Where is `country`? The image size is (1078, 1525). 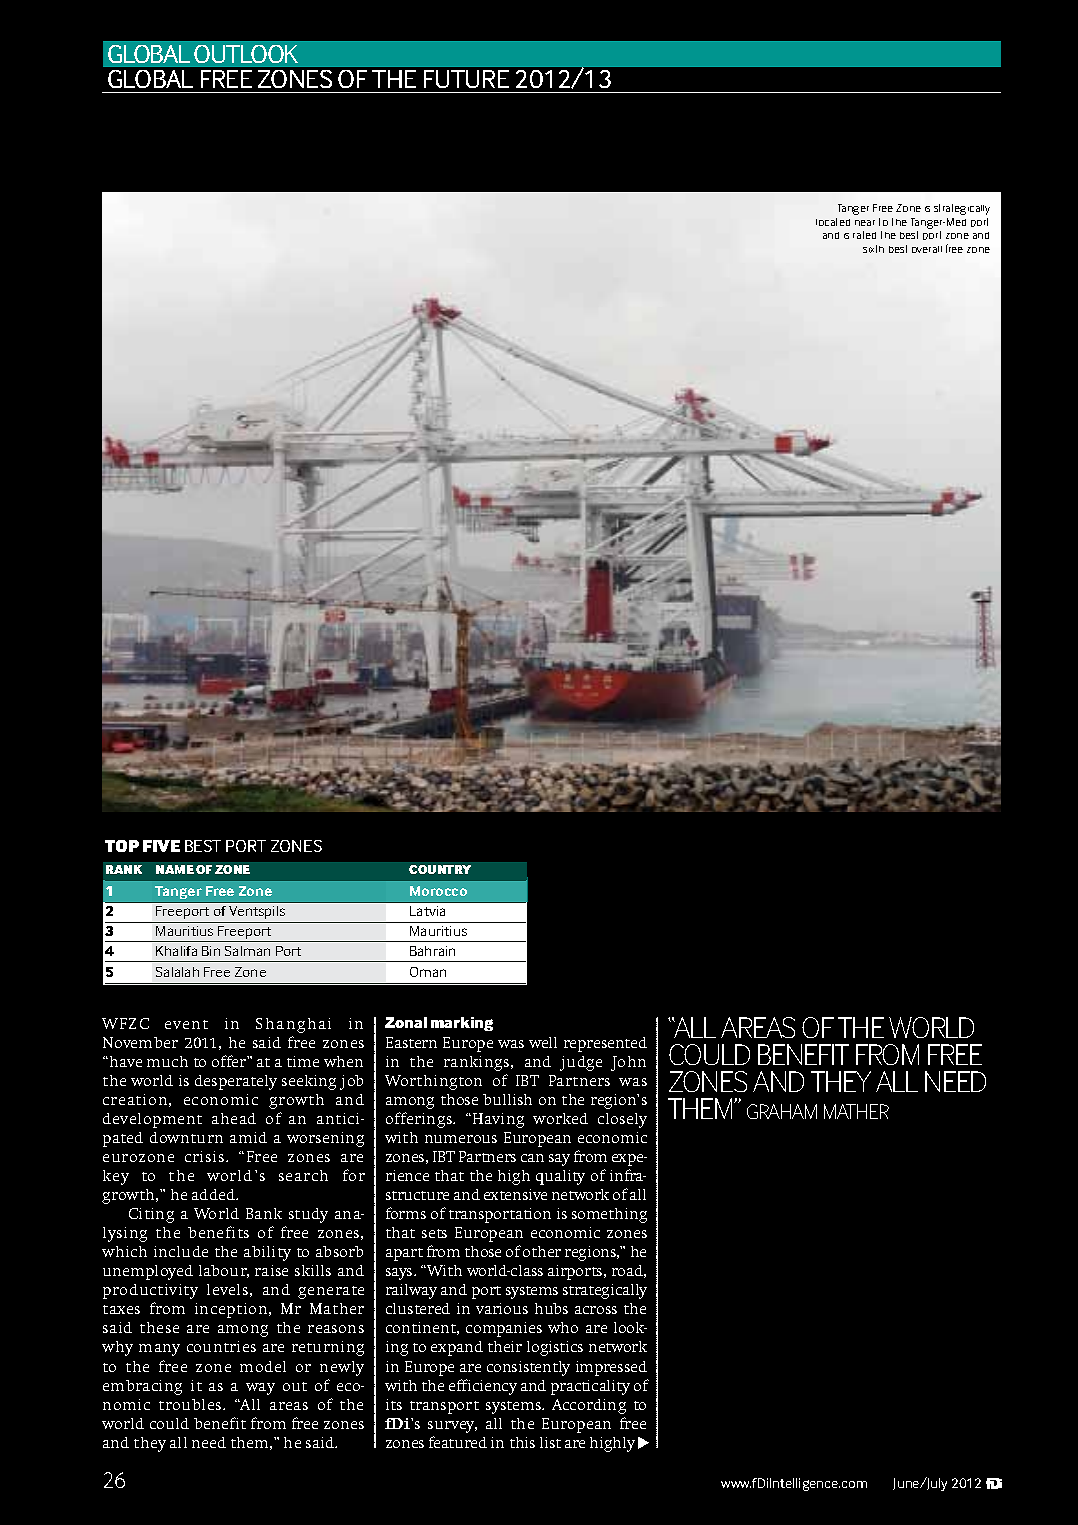 country is located at coordinates (440, 869).
